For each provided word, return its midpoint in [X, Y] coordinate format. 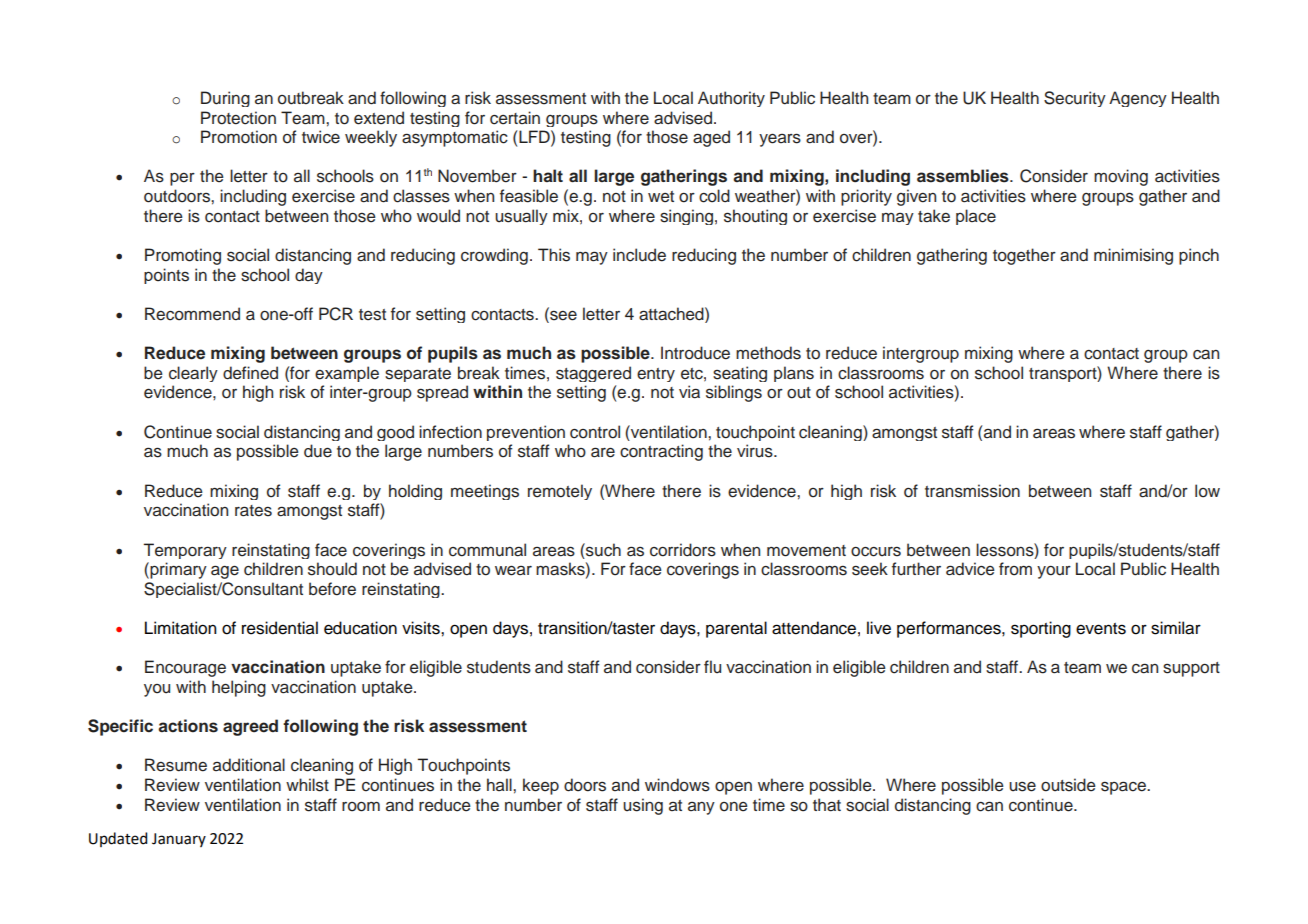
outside [1068, 785]
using [643, 806]
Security [1075, 99]
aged [711, 138]
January [179, 840]
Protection [238, 118]
